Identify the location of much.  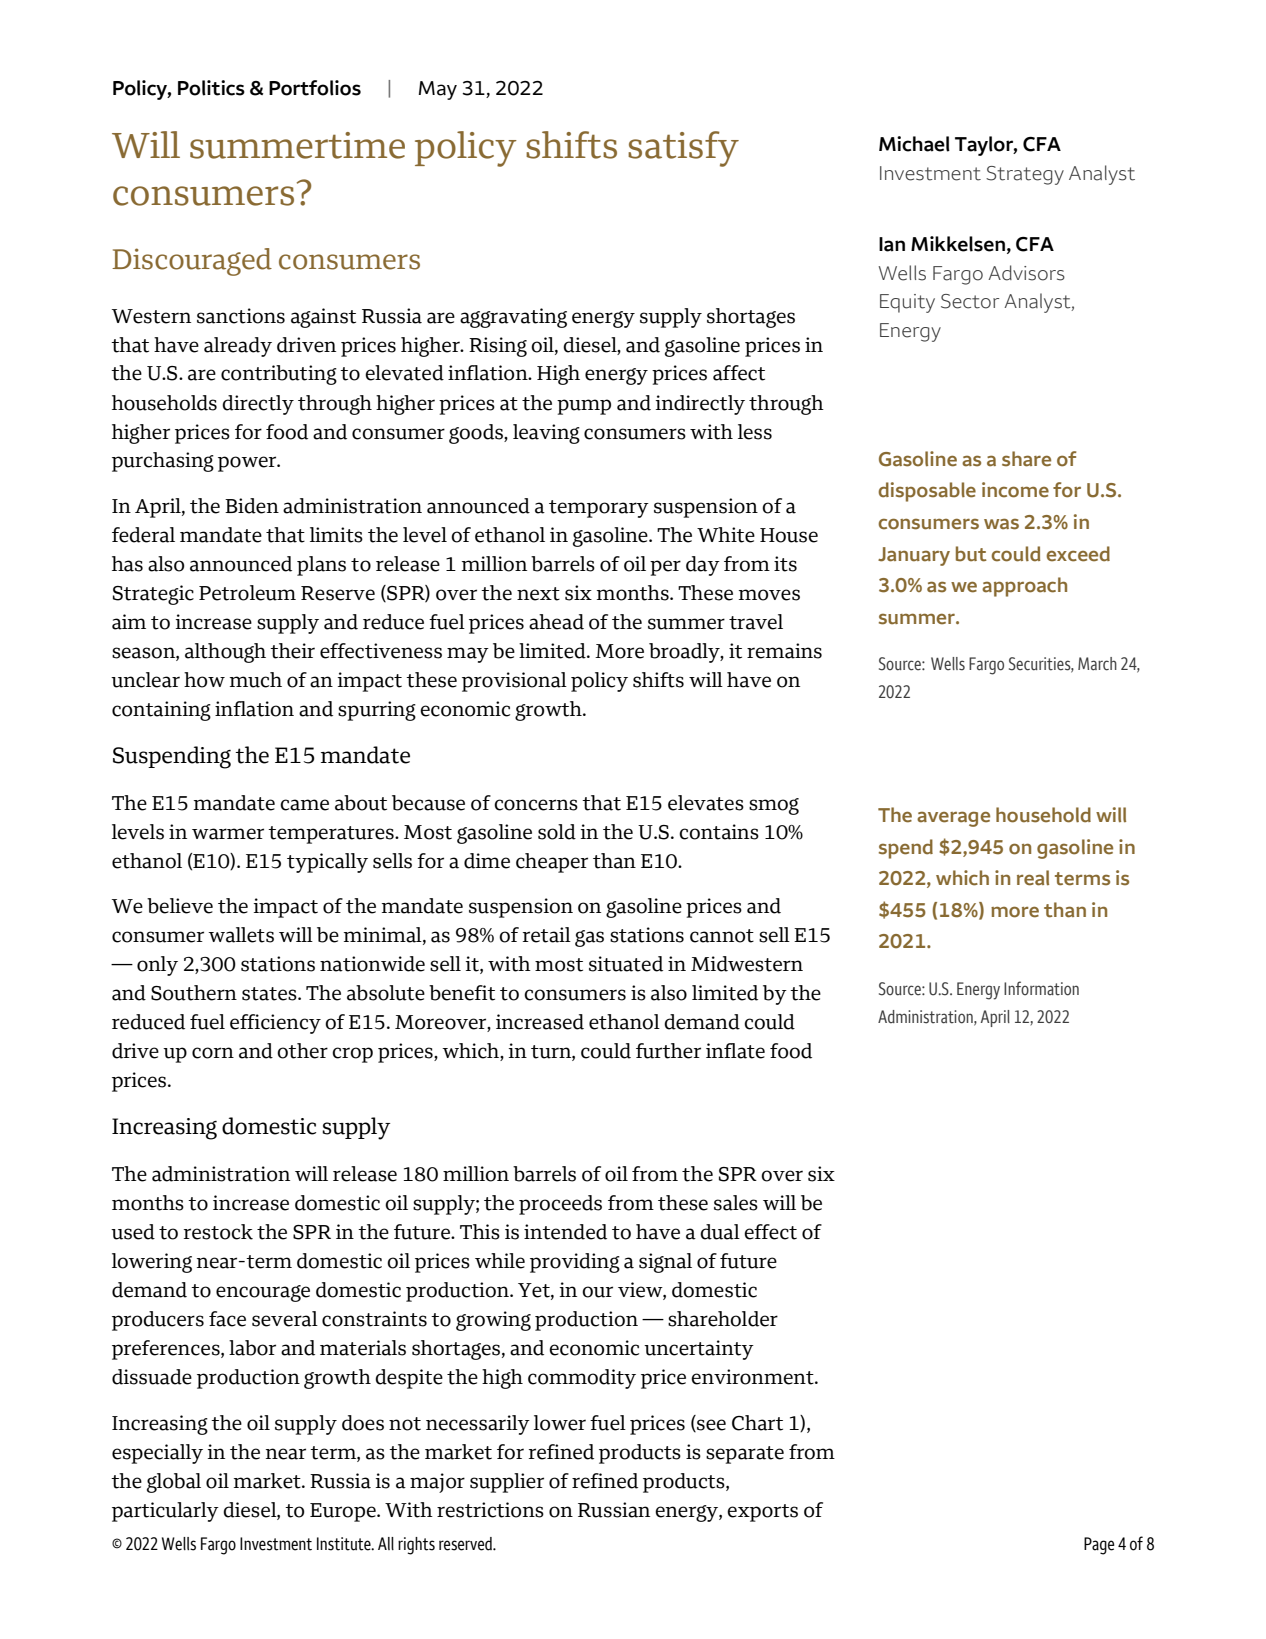
(256, 680).
